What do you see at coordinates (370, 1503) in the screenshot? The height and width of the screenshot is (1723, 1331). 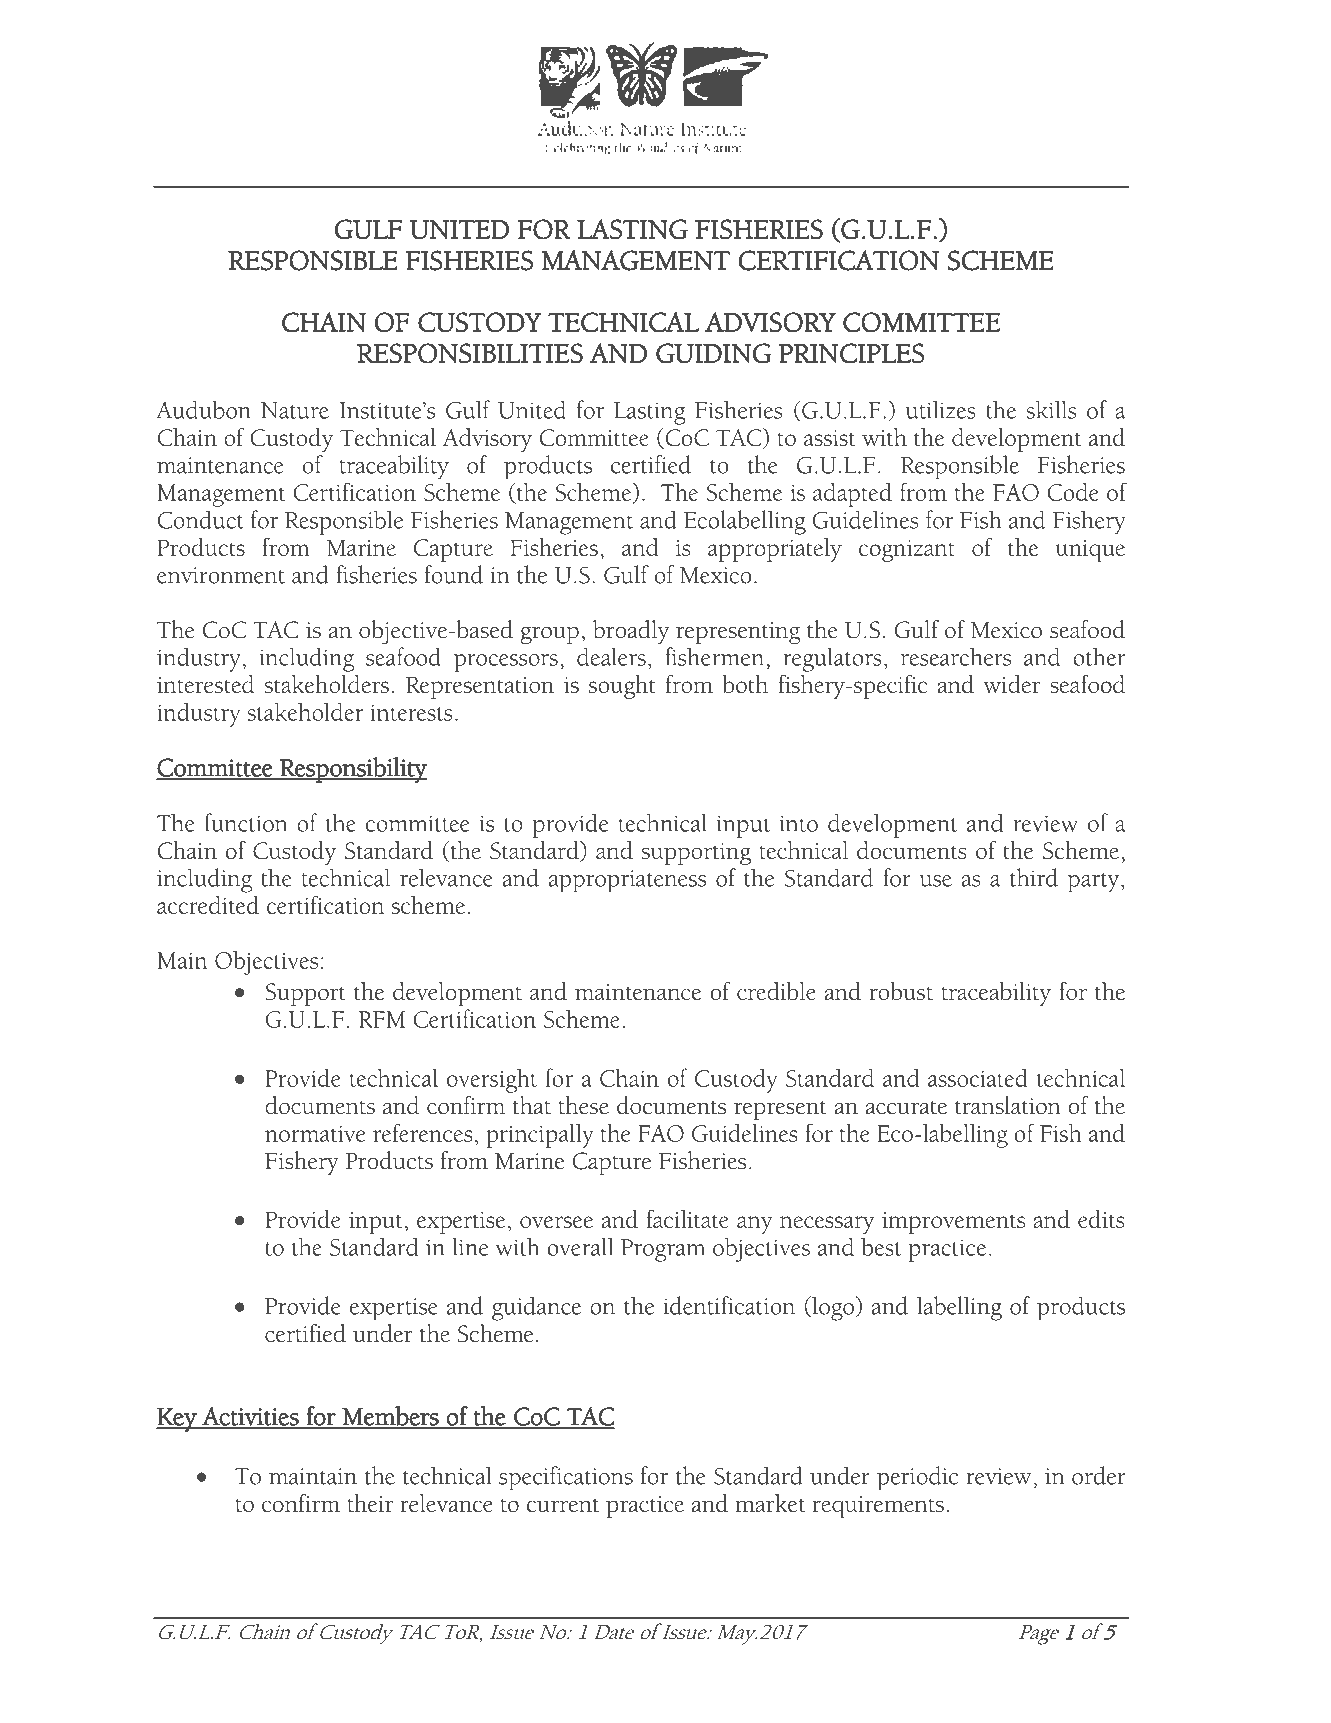 I see `their` at bounding box center [370, 1503].
